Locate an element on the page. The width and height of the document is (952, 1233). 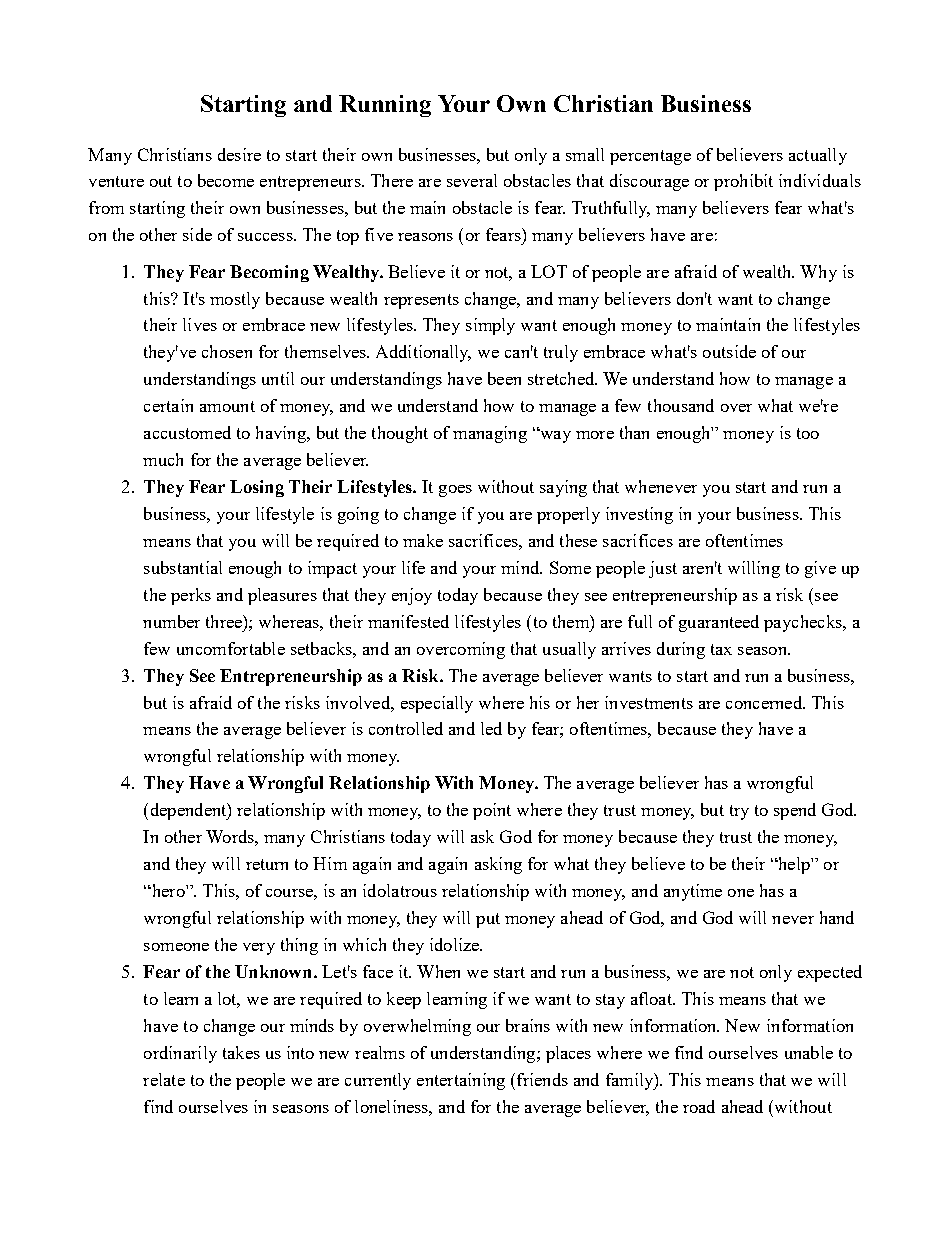
entertaining is located at coordinates (461, 1081).
